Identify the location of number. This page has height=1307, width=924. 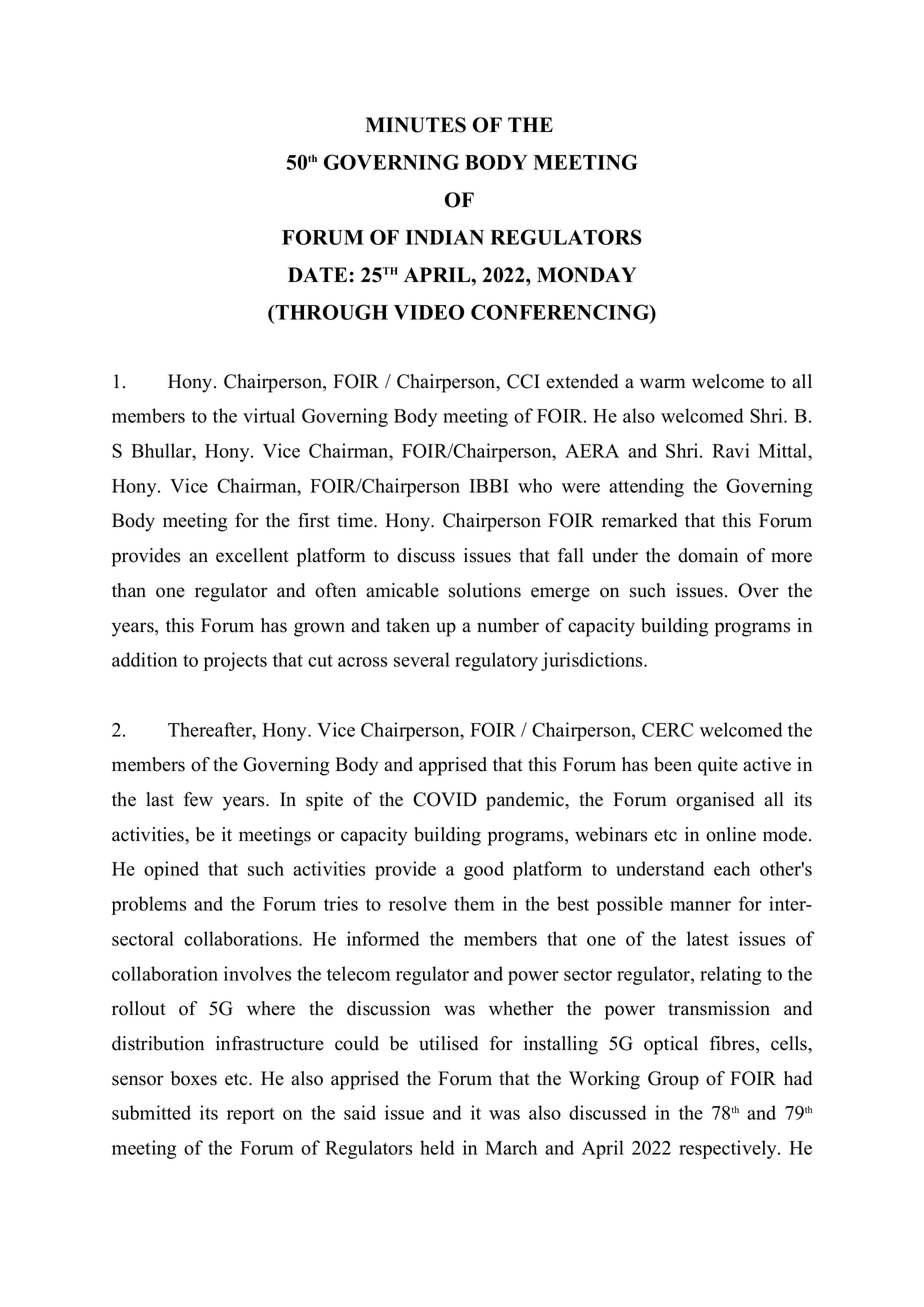
(508, 625).
